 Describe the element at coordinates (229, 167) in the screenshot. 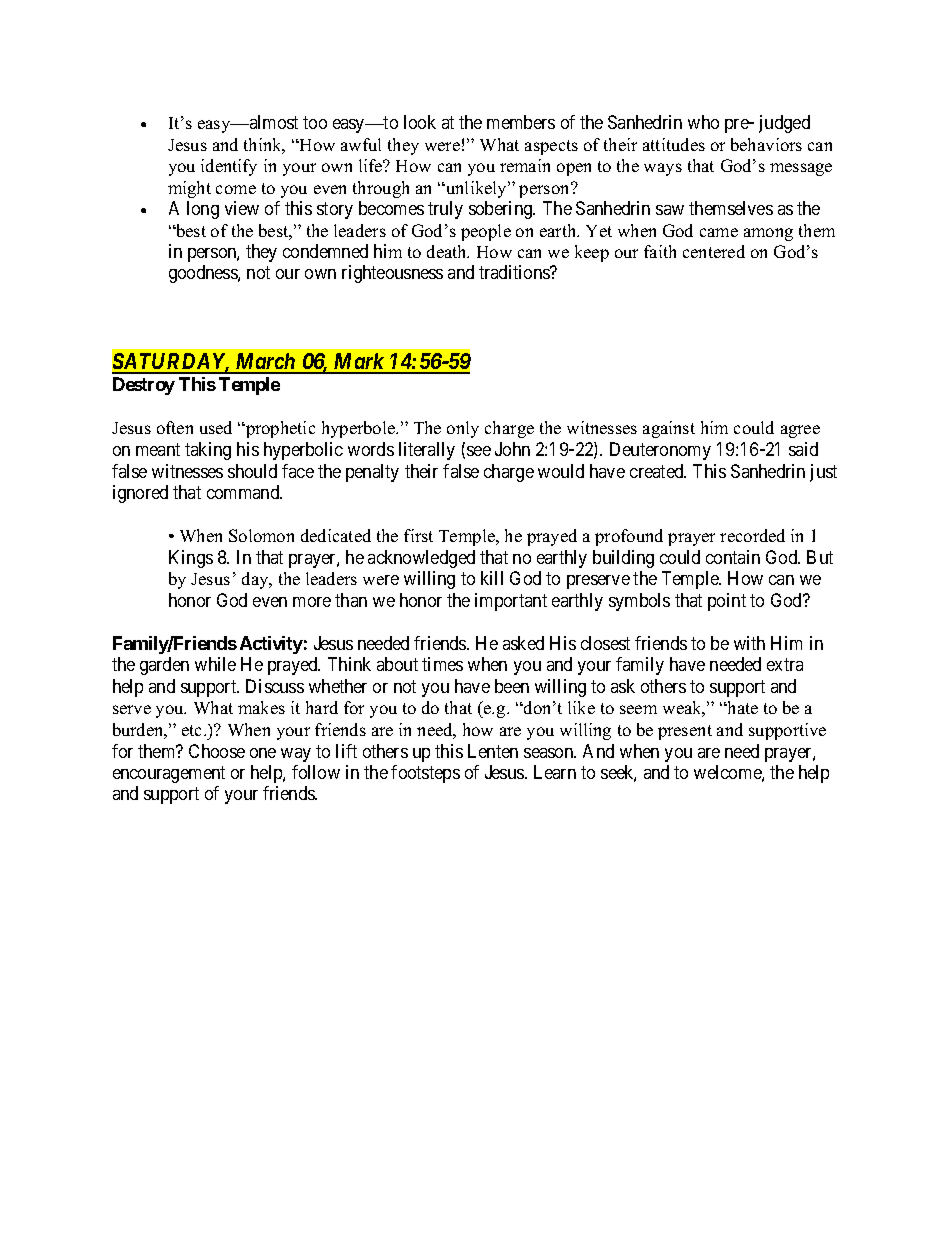

I see `identify` at that location.
